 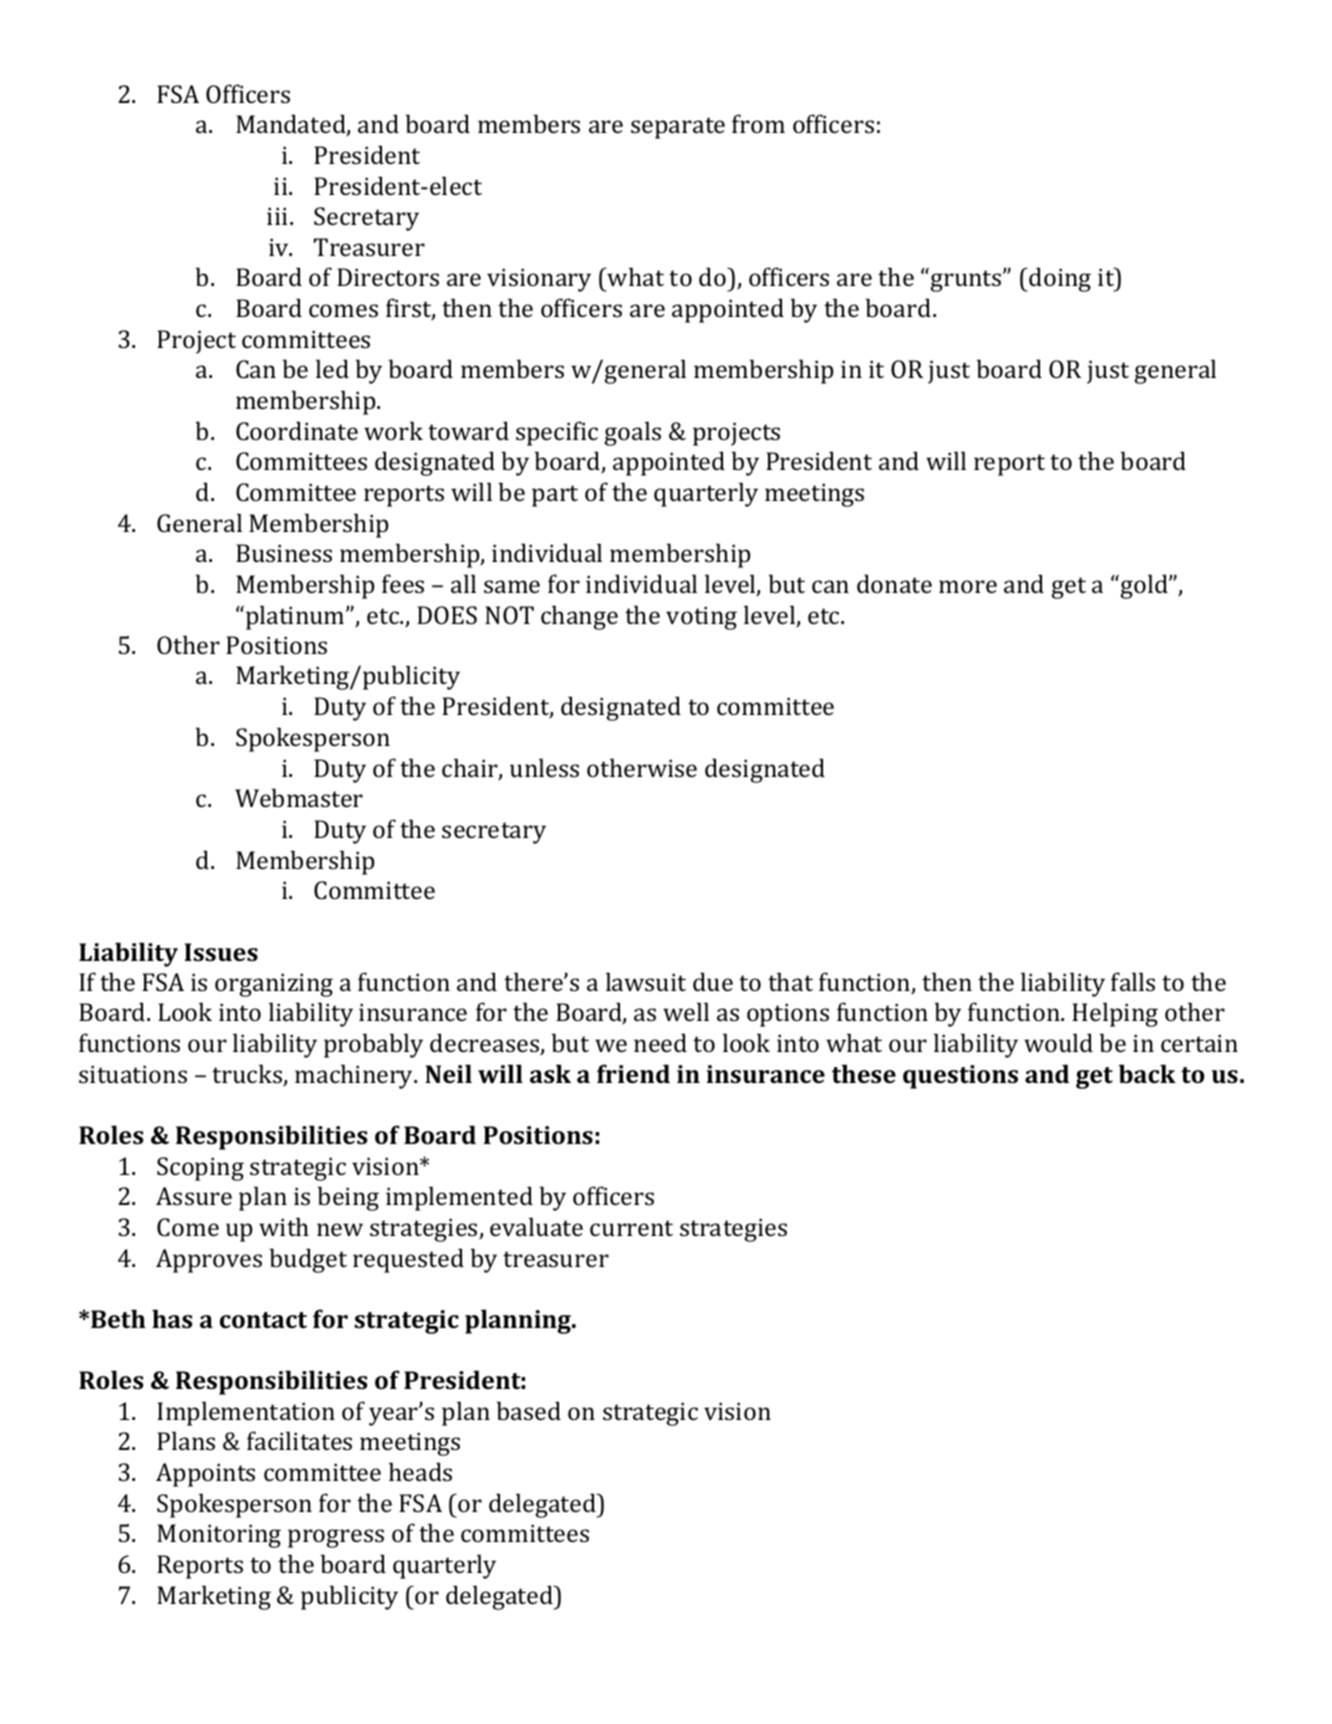 I want to click on would, so click(x=1058, y=1042).
